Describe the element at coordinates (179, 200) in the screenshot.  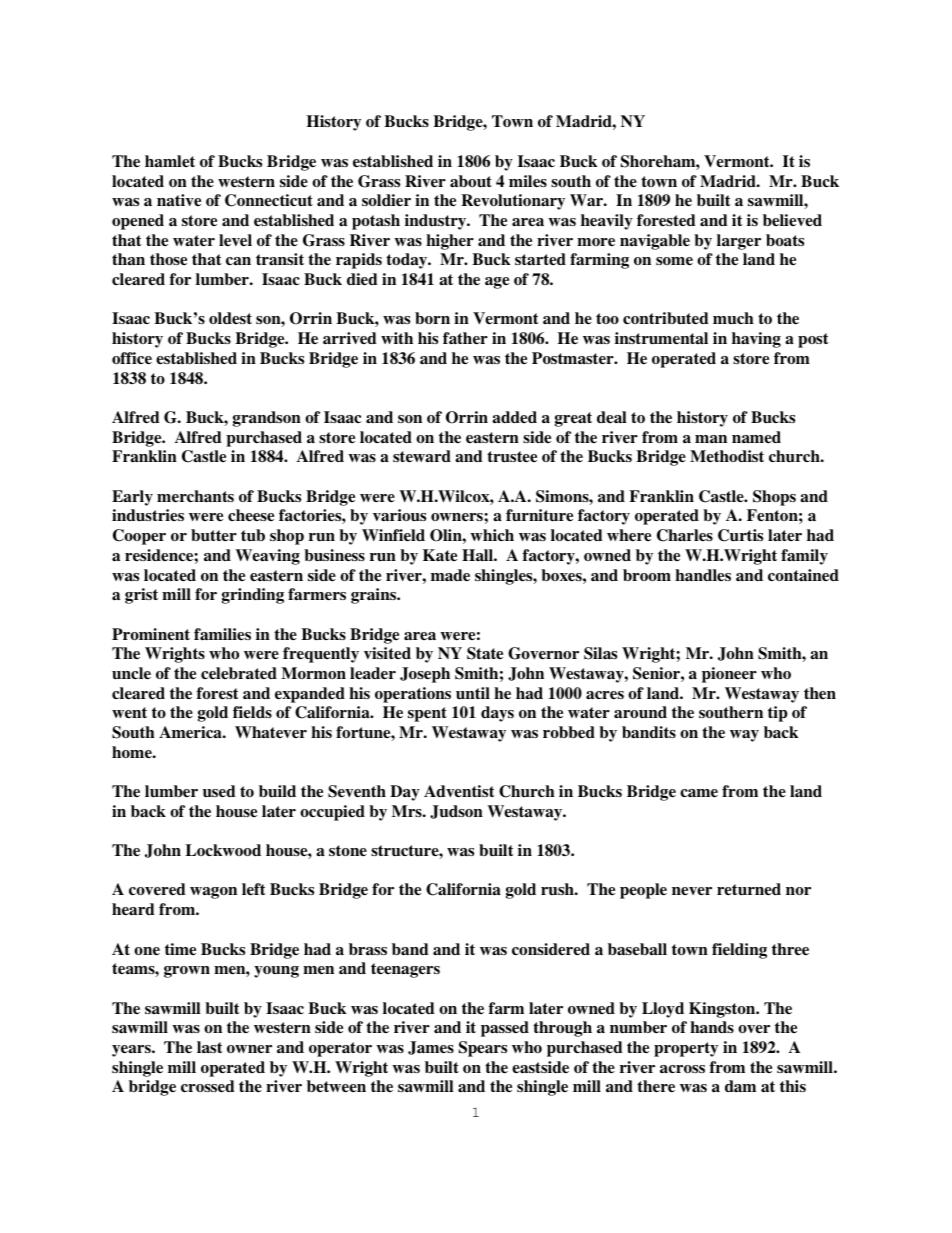
I see `native` at that location.
